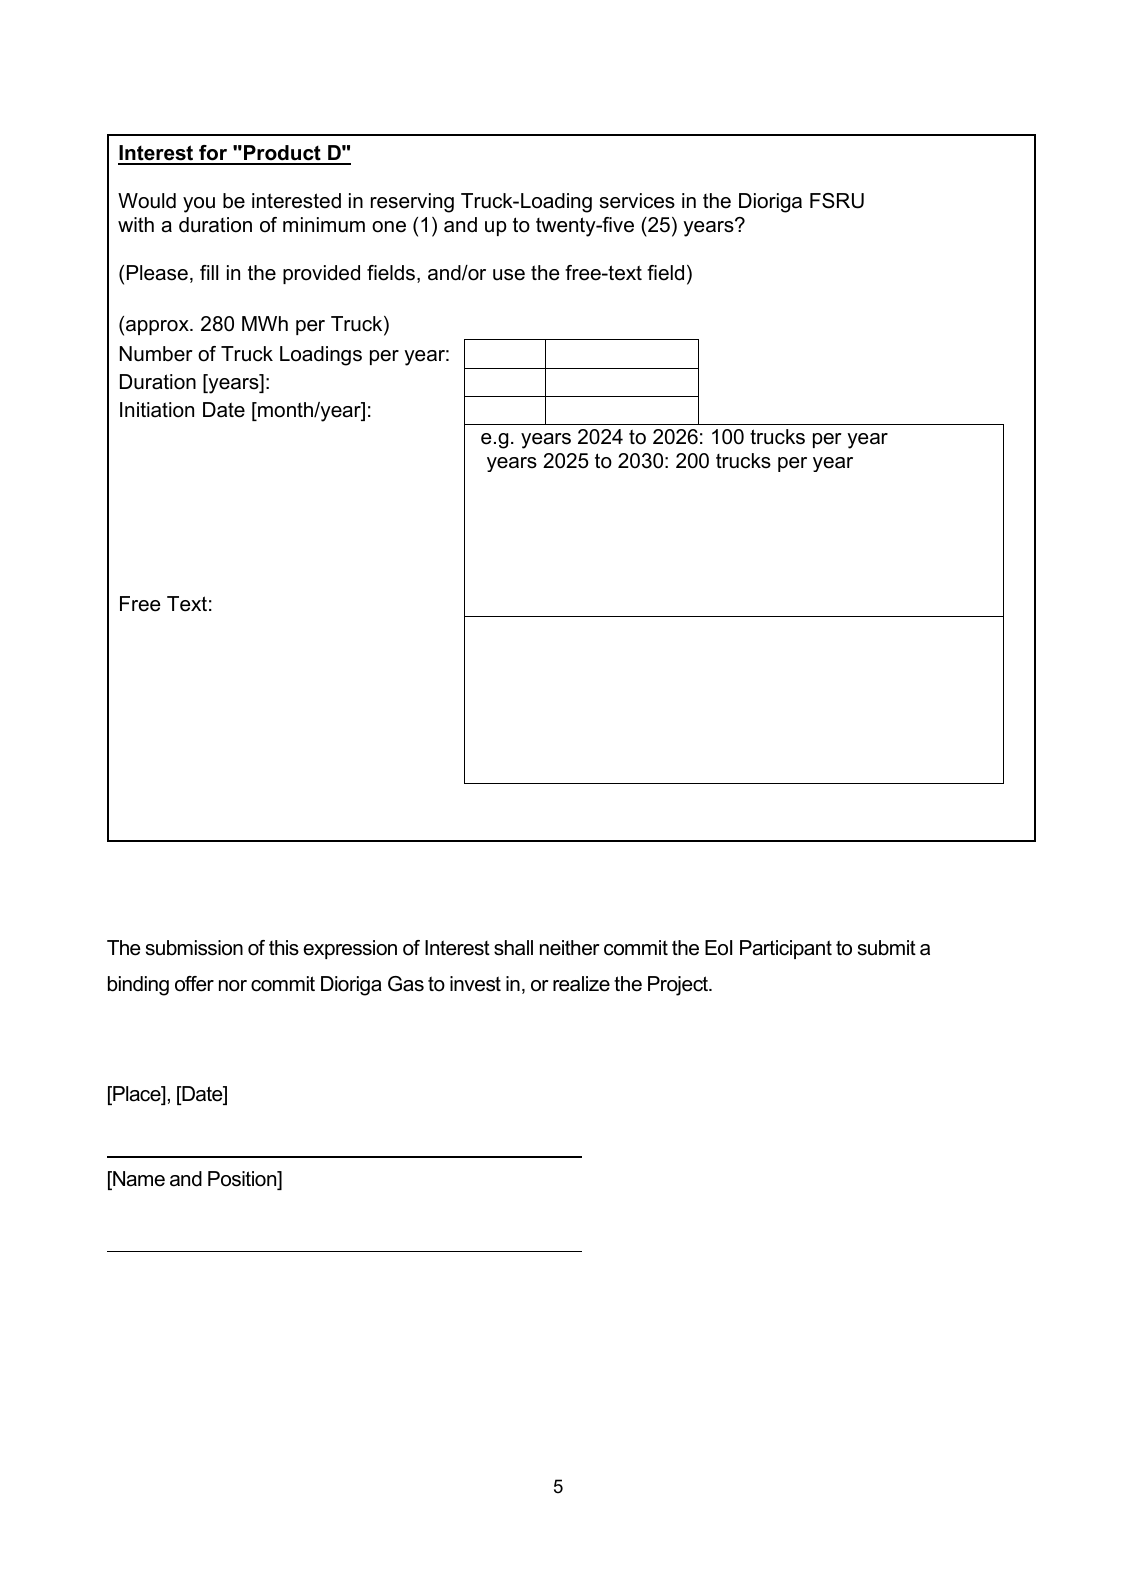 Image resolution: width=1123 pixels, height=1588 pixels. Describe the element at coordinates (570, 948) in the page. I see `neither` at that location.
